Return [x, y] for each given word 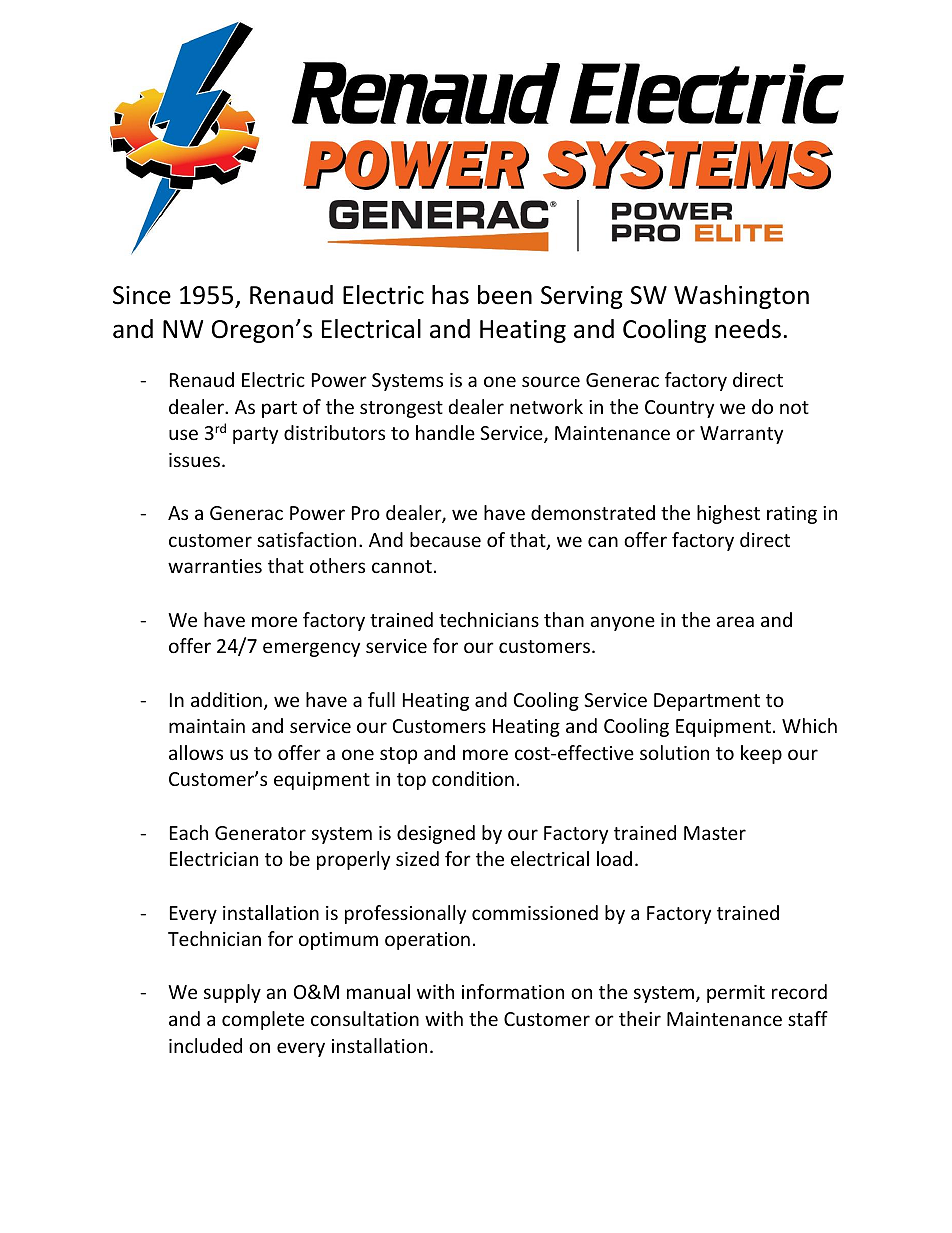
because [445, 539]
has [450, 295]
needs [748, 329]
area [735, 621]
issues [196, 460]
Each [189, 832]
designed [436, 834]
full [381, 699]
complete [263, 1020]
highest [728, 514]
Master [715, 833]
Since [142, 295]
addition [226, 699]
